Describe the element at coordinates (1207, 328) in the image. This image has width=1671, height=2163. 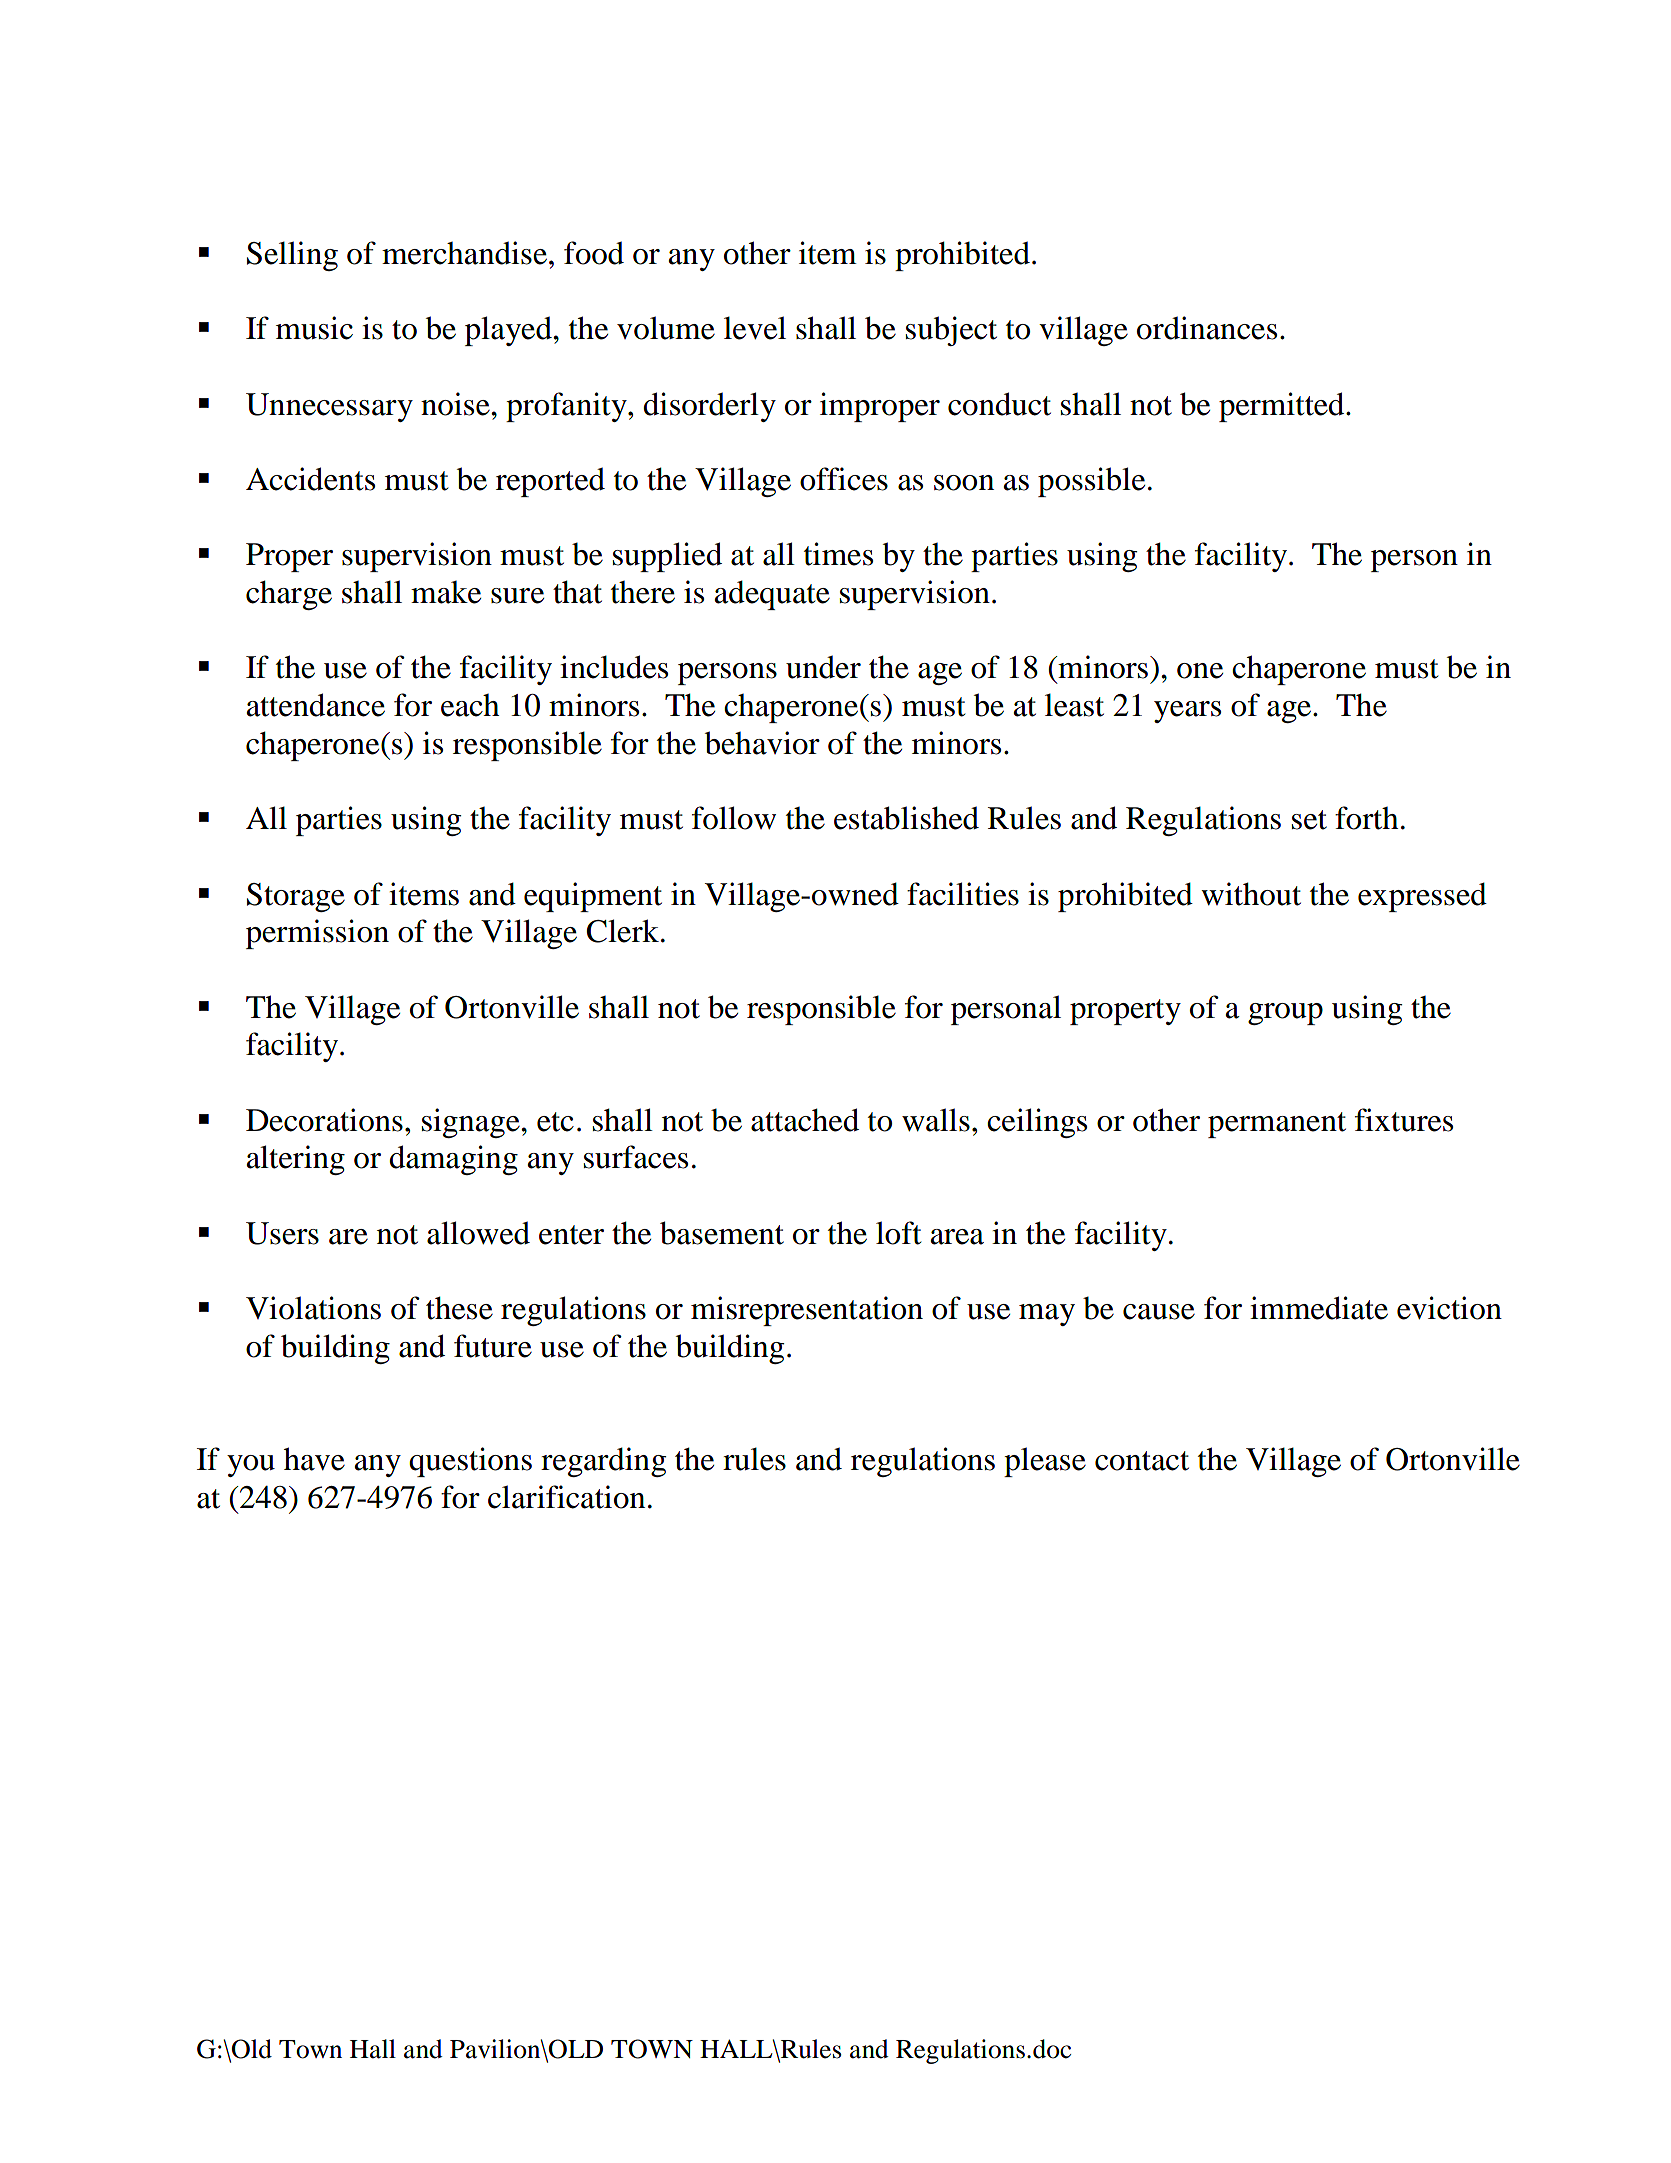
I see `ordinances` at that location.
